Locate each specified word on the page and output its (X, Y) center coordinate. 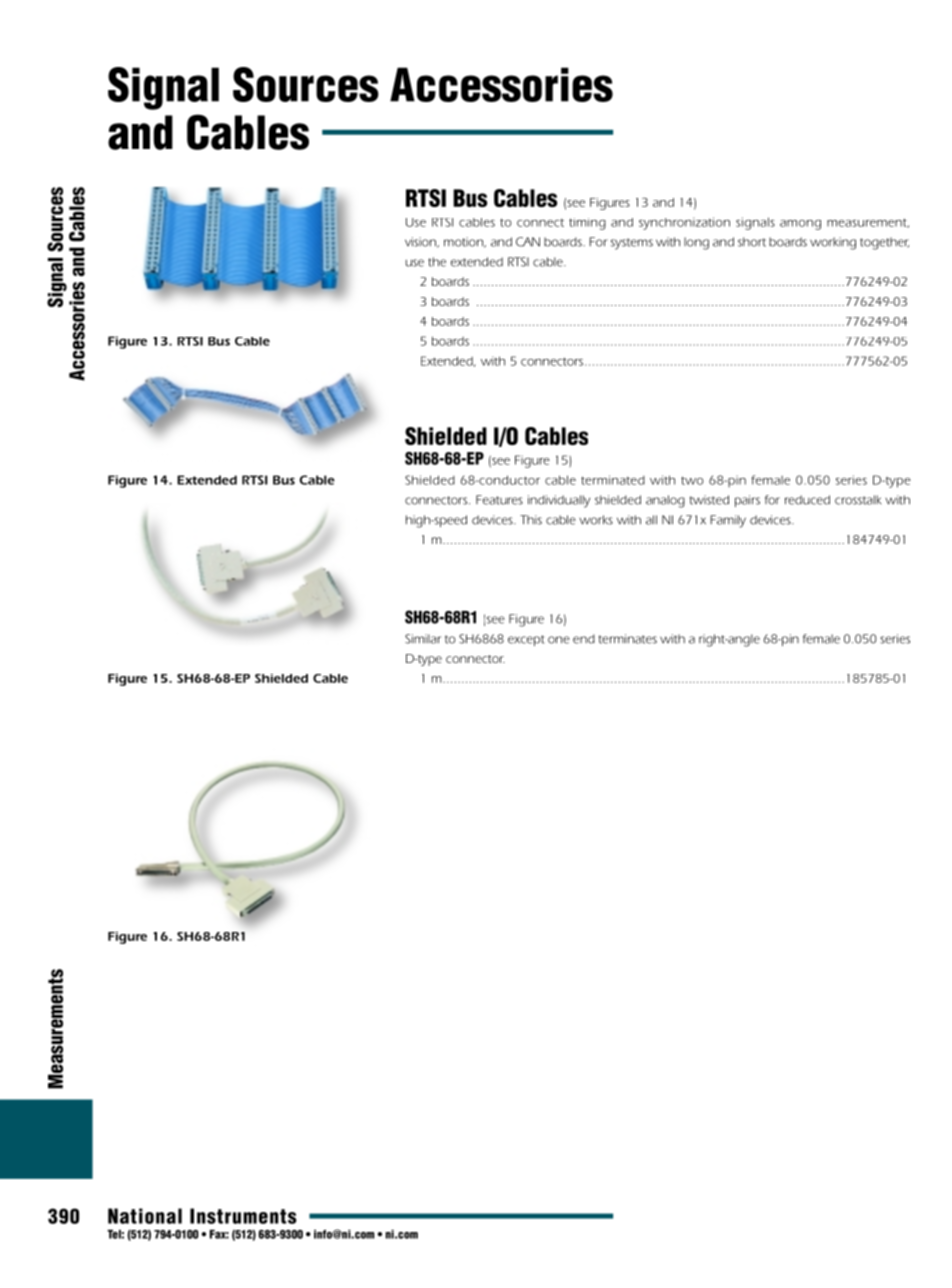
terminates (628, 639)
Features (499, 500)
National (145, 1216)
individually (559, 501)
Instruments (243, 1216)
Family (728, 521)
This (531, 520)
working (833, 243)
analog (665, 501)
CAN (528, 242)
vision (421, 242)
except (526, 640)
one (559, 640)
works (596, 520)
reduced (807, 500)
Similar (423, 639)
